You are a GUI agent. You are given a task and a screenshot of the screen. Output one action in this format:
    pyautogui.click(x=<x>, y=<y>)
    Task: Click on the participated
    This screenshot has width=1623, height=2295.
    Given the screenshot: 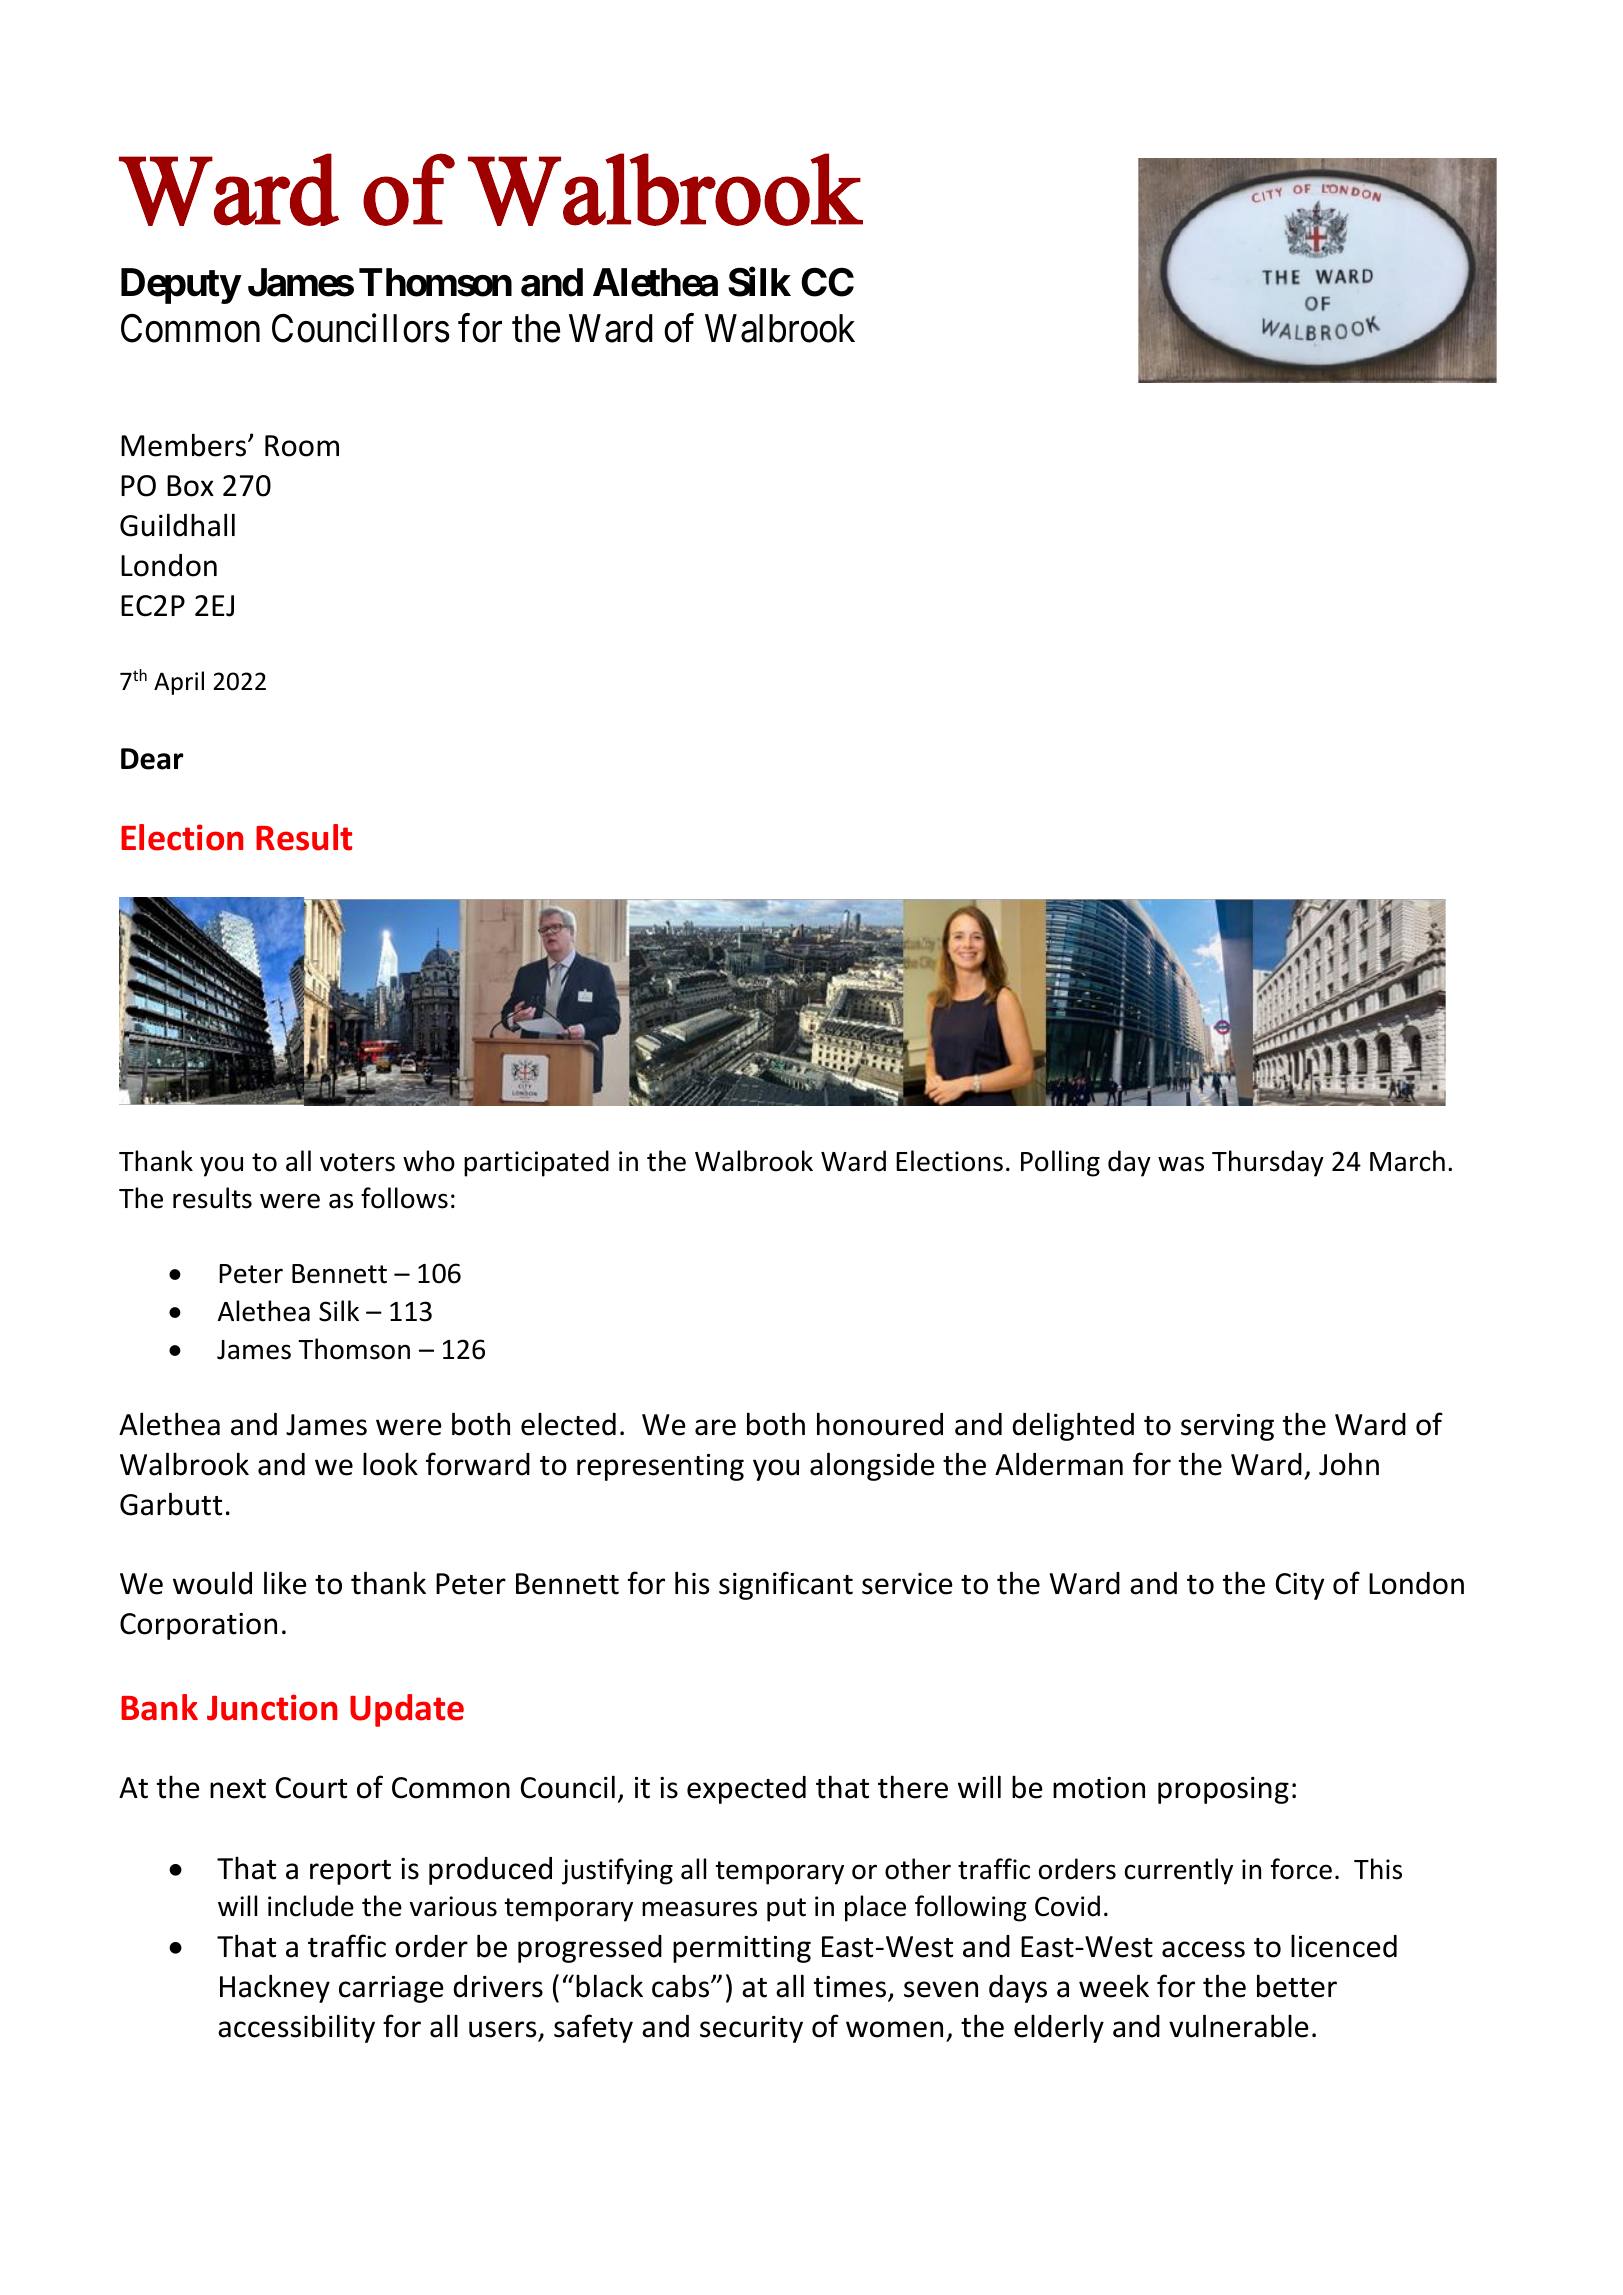 What is the action you would take?
    pyautogui.click(x=536, y=1163)
